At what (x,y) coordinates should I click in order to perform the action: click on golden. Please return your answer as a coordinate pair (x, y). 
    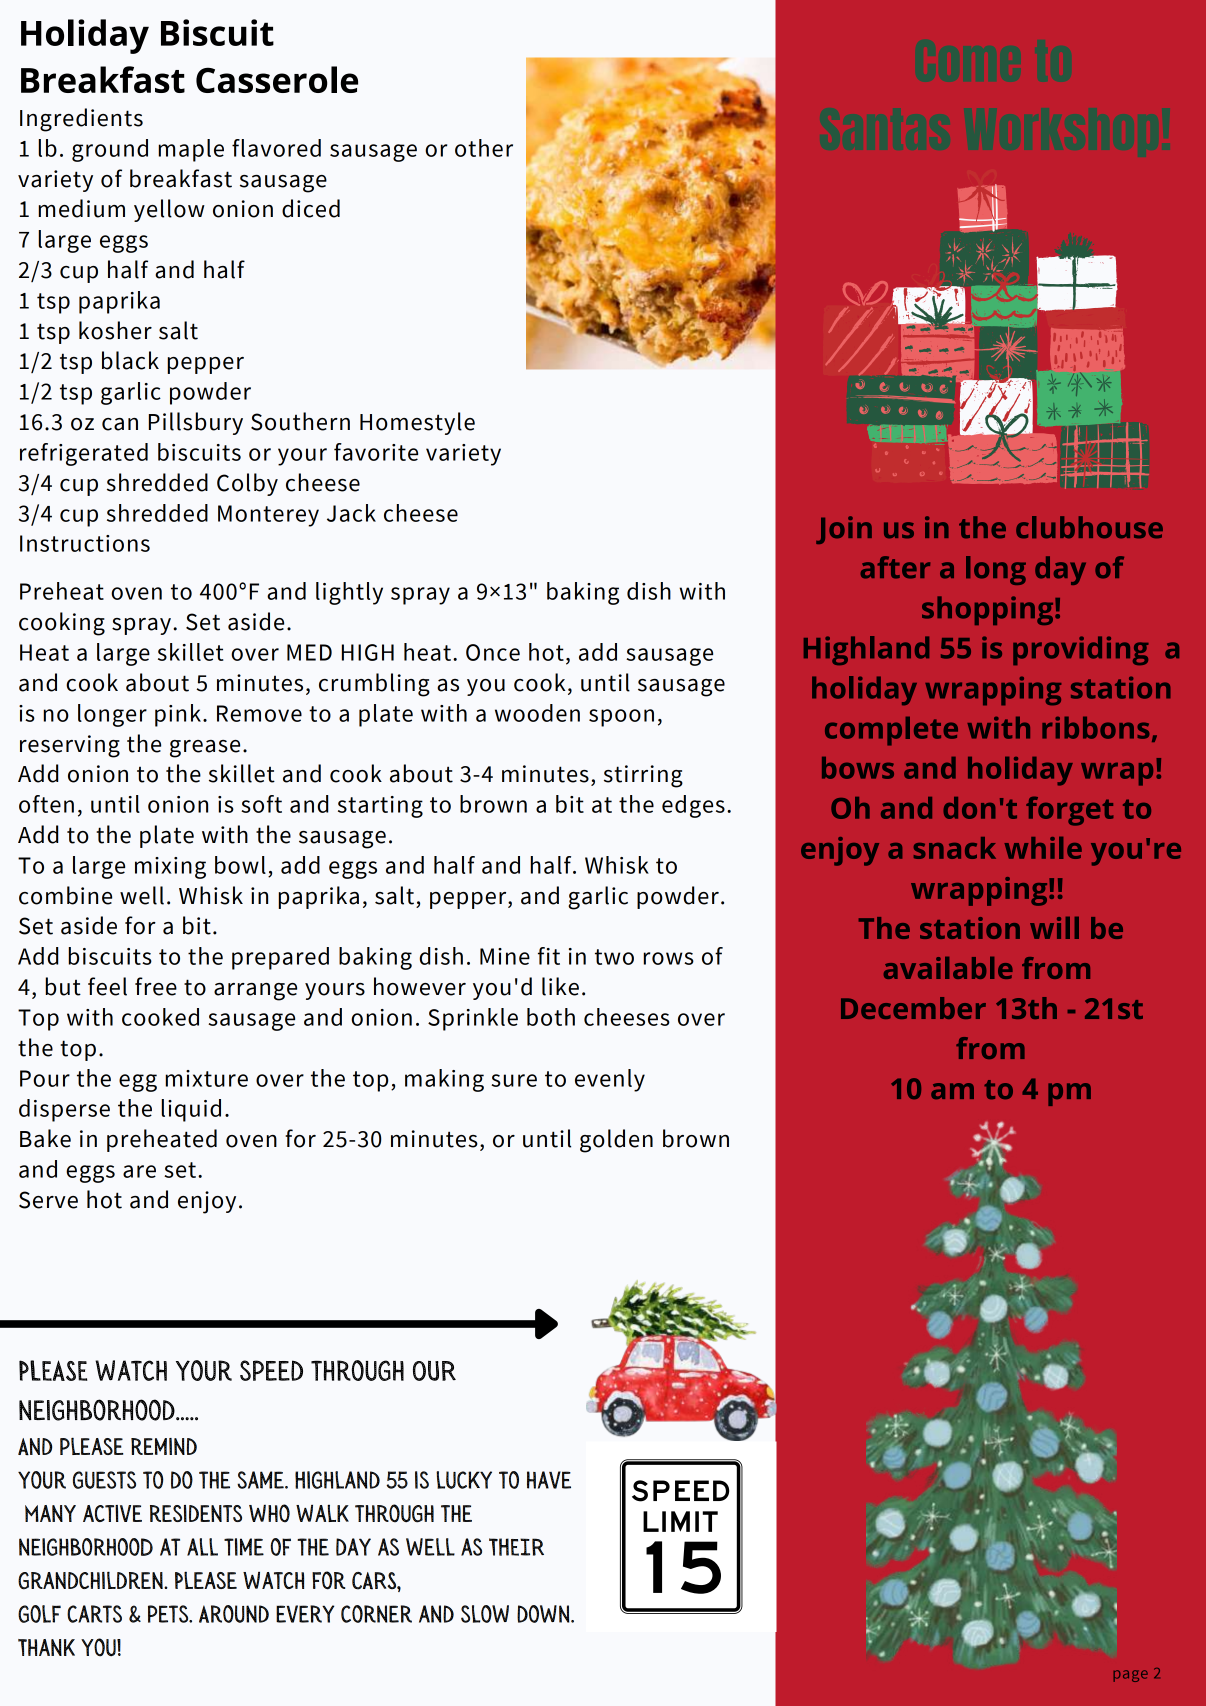
    Looking at the image, I should click on (616, 1141).
